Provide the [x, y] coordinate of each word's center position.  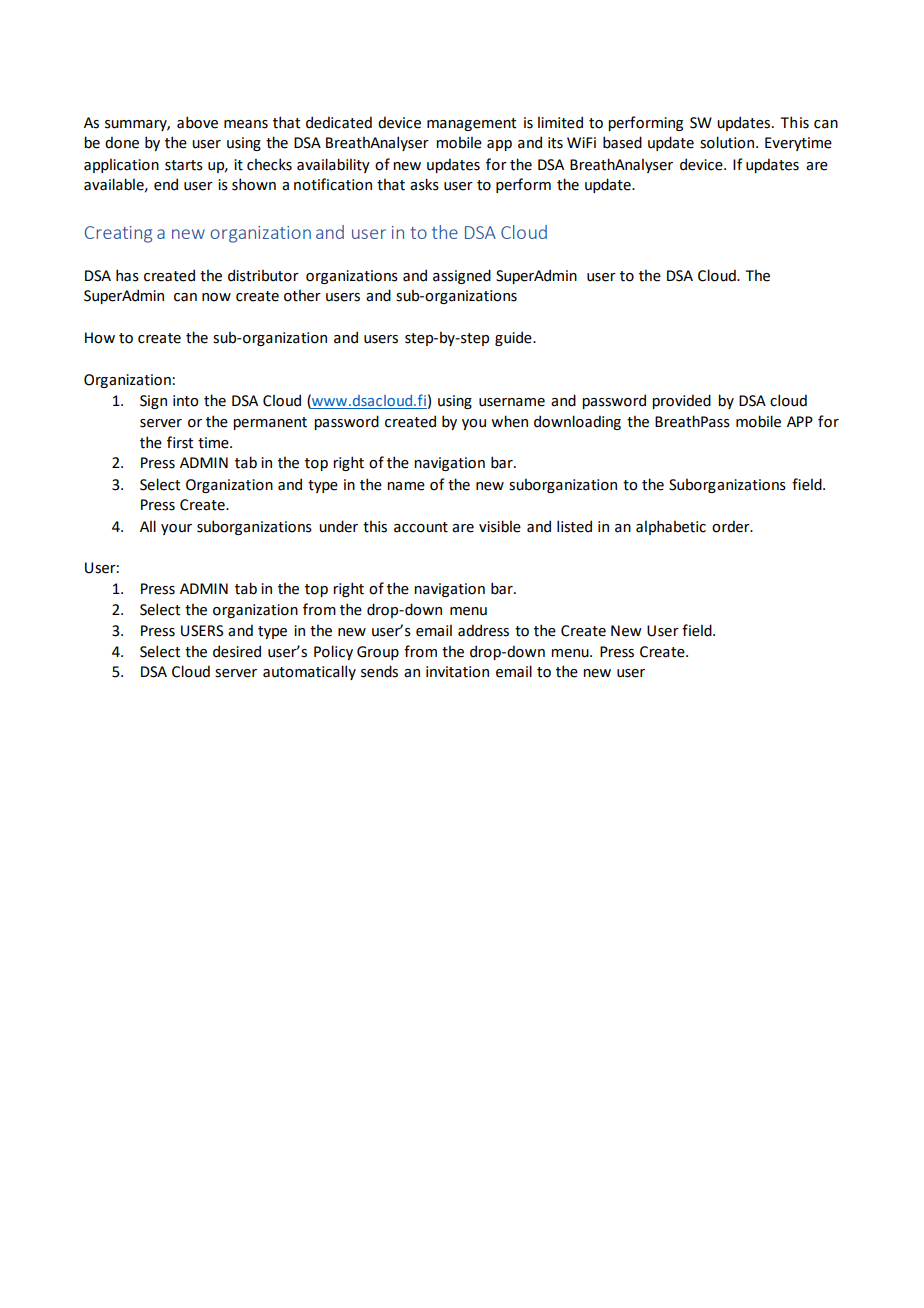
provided [681, 401]
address [483, 630]
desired [237, 651]
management [471, 124]
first [180, 442]
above [197, 122]
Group [378, 653]
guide [514, 338]
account [421, 527]
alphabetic [671, 527]
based [622, 142]
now [216, 297]
